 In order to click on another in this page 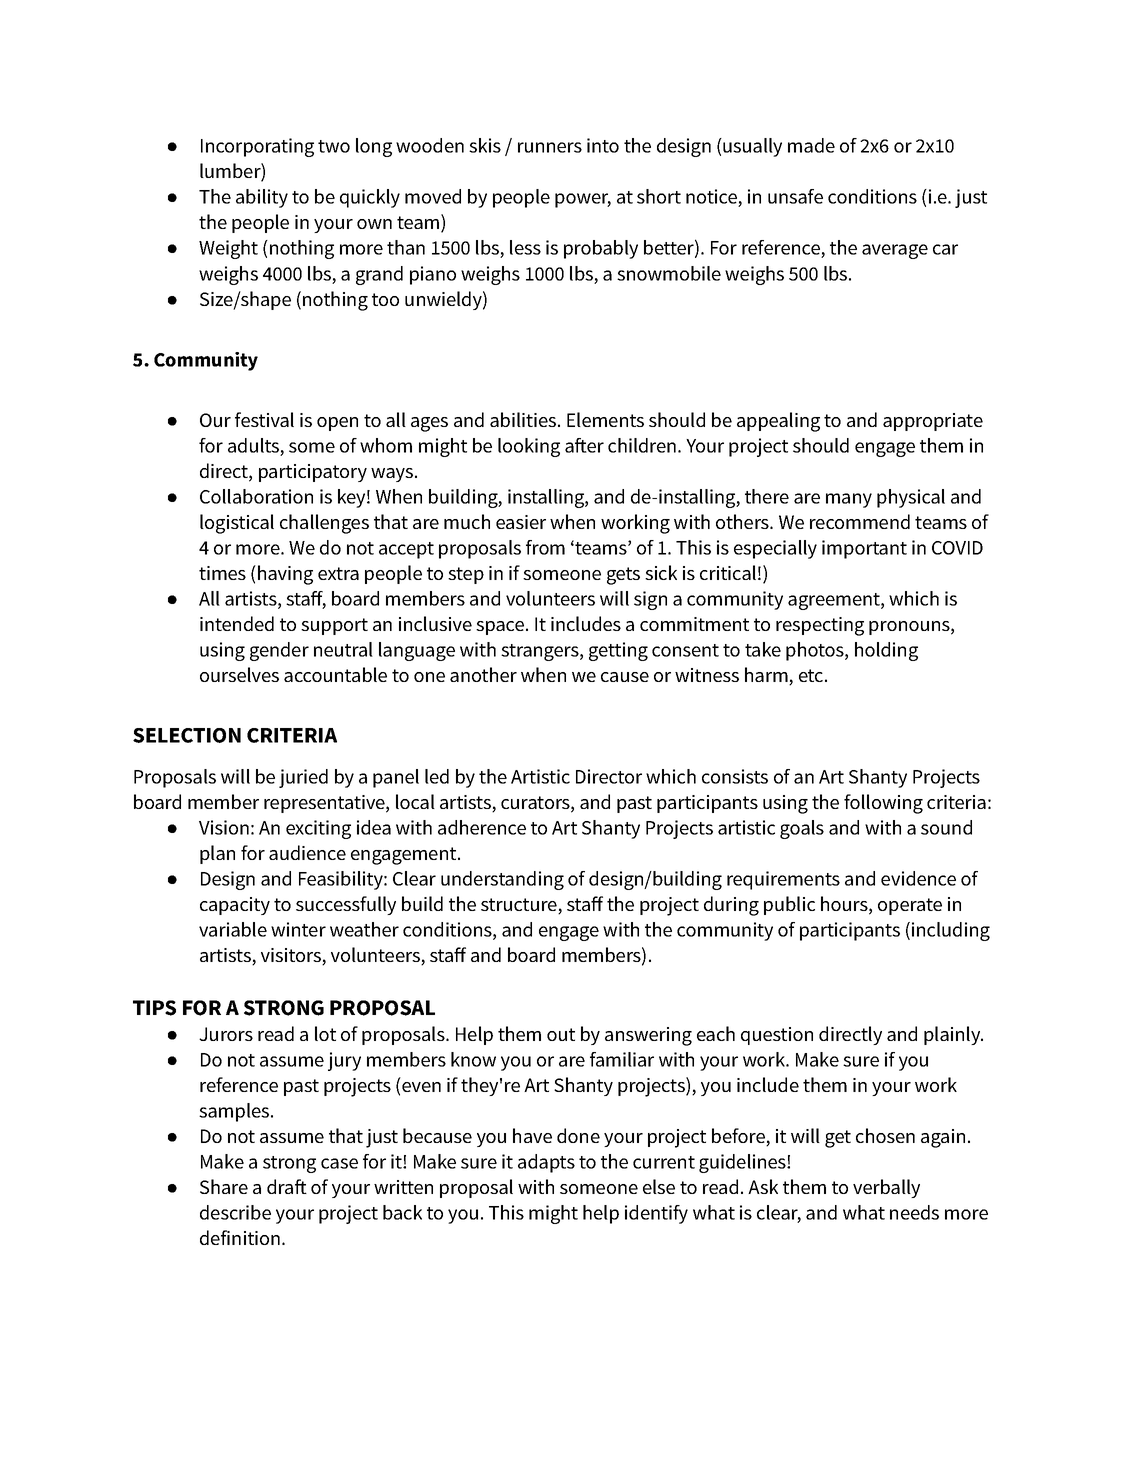, I will do `click(483, 674)`.
